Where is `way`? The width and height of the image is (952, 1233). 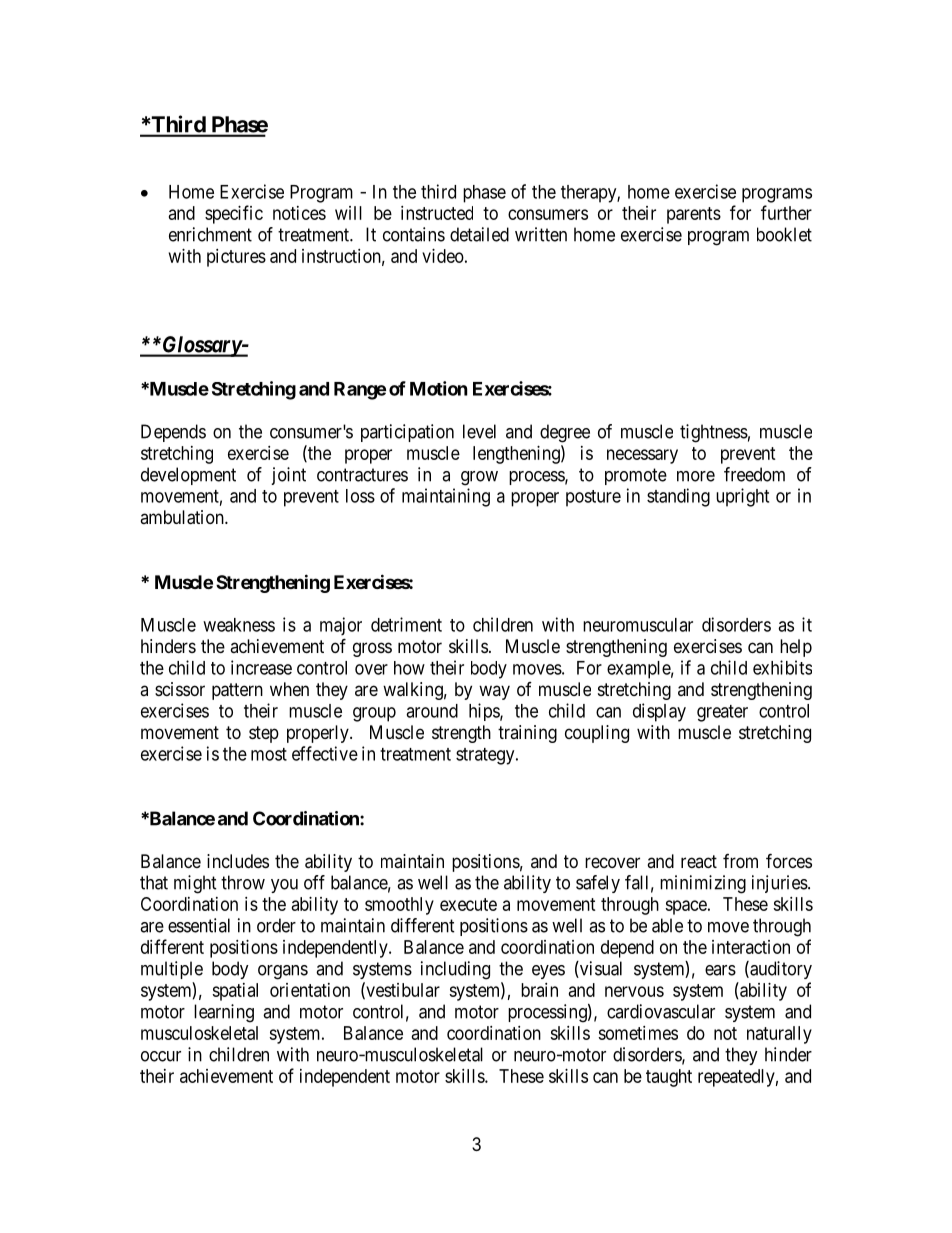
way is located at coordinates (494, 692).
